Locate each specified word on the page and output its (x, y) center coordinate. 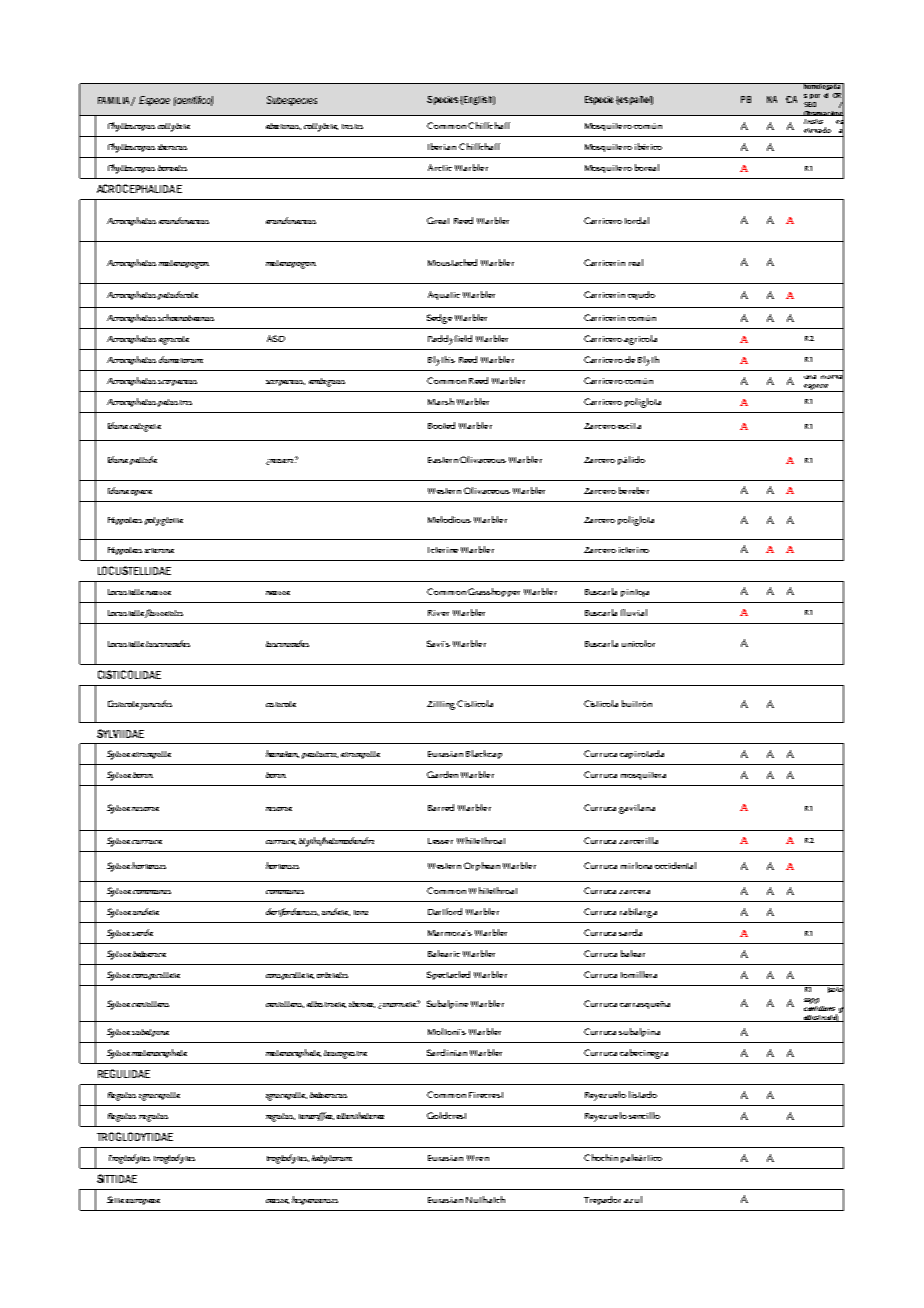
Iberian (442, 146)
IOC (821, 328)
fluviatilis (164, 613)
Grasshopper (494, 592)
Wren (478, 1158)
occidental (675, 865)
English (478, 100)
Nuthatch (485, 1199)
